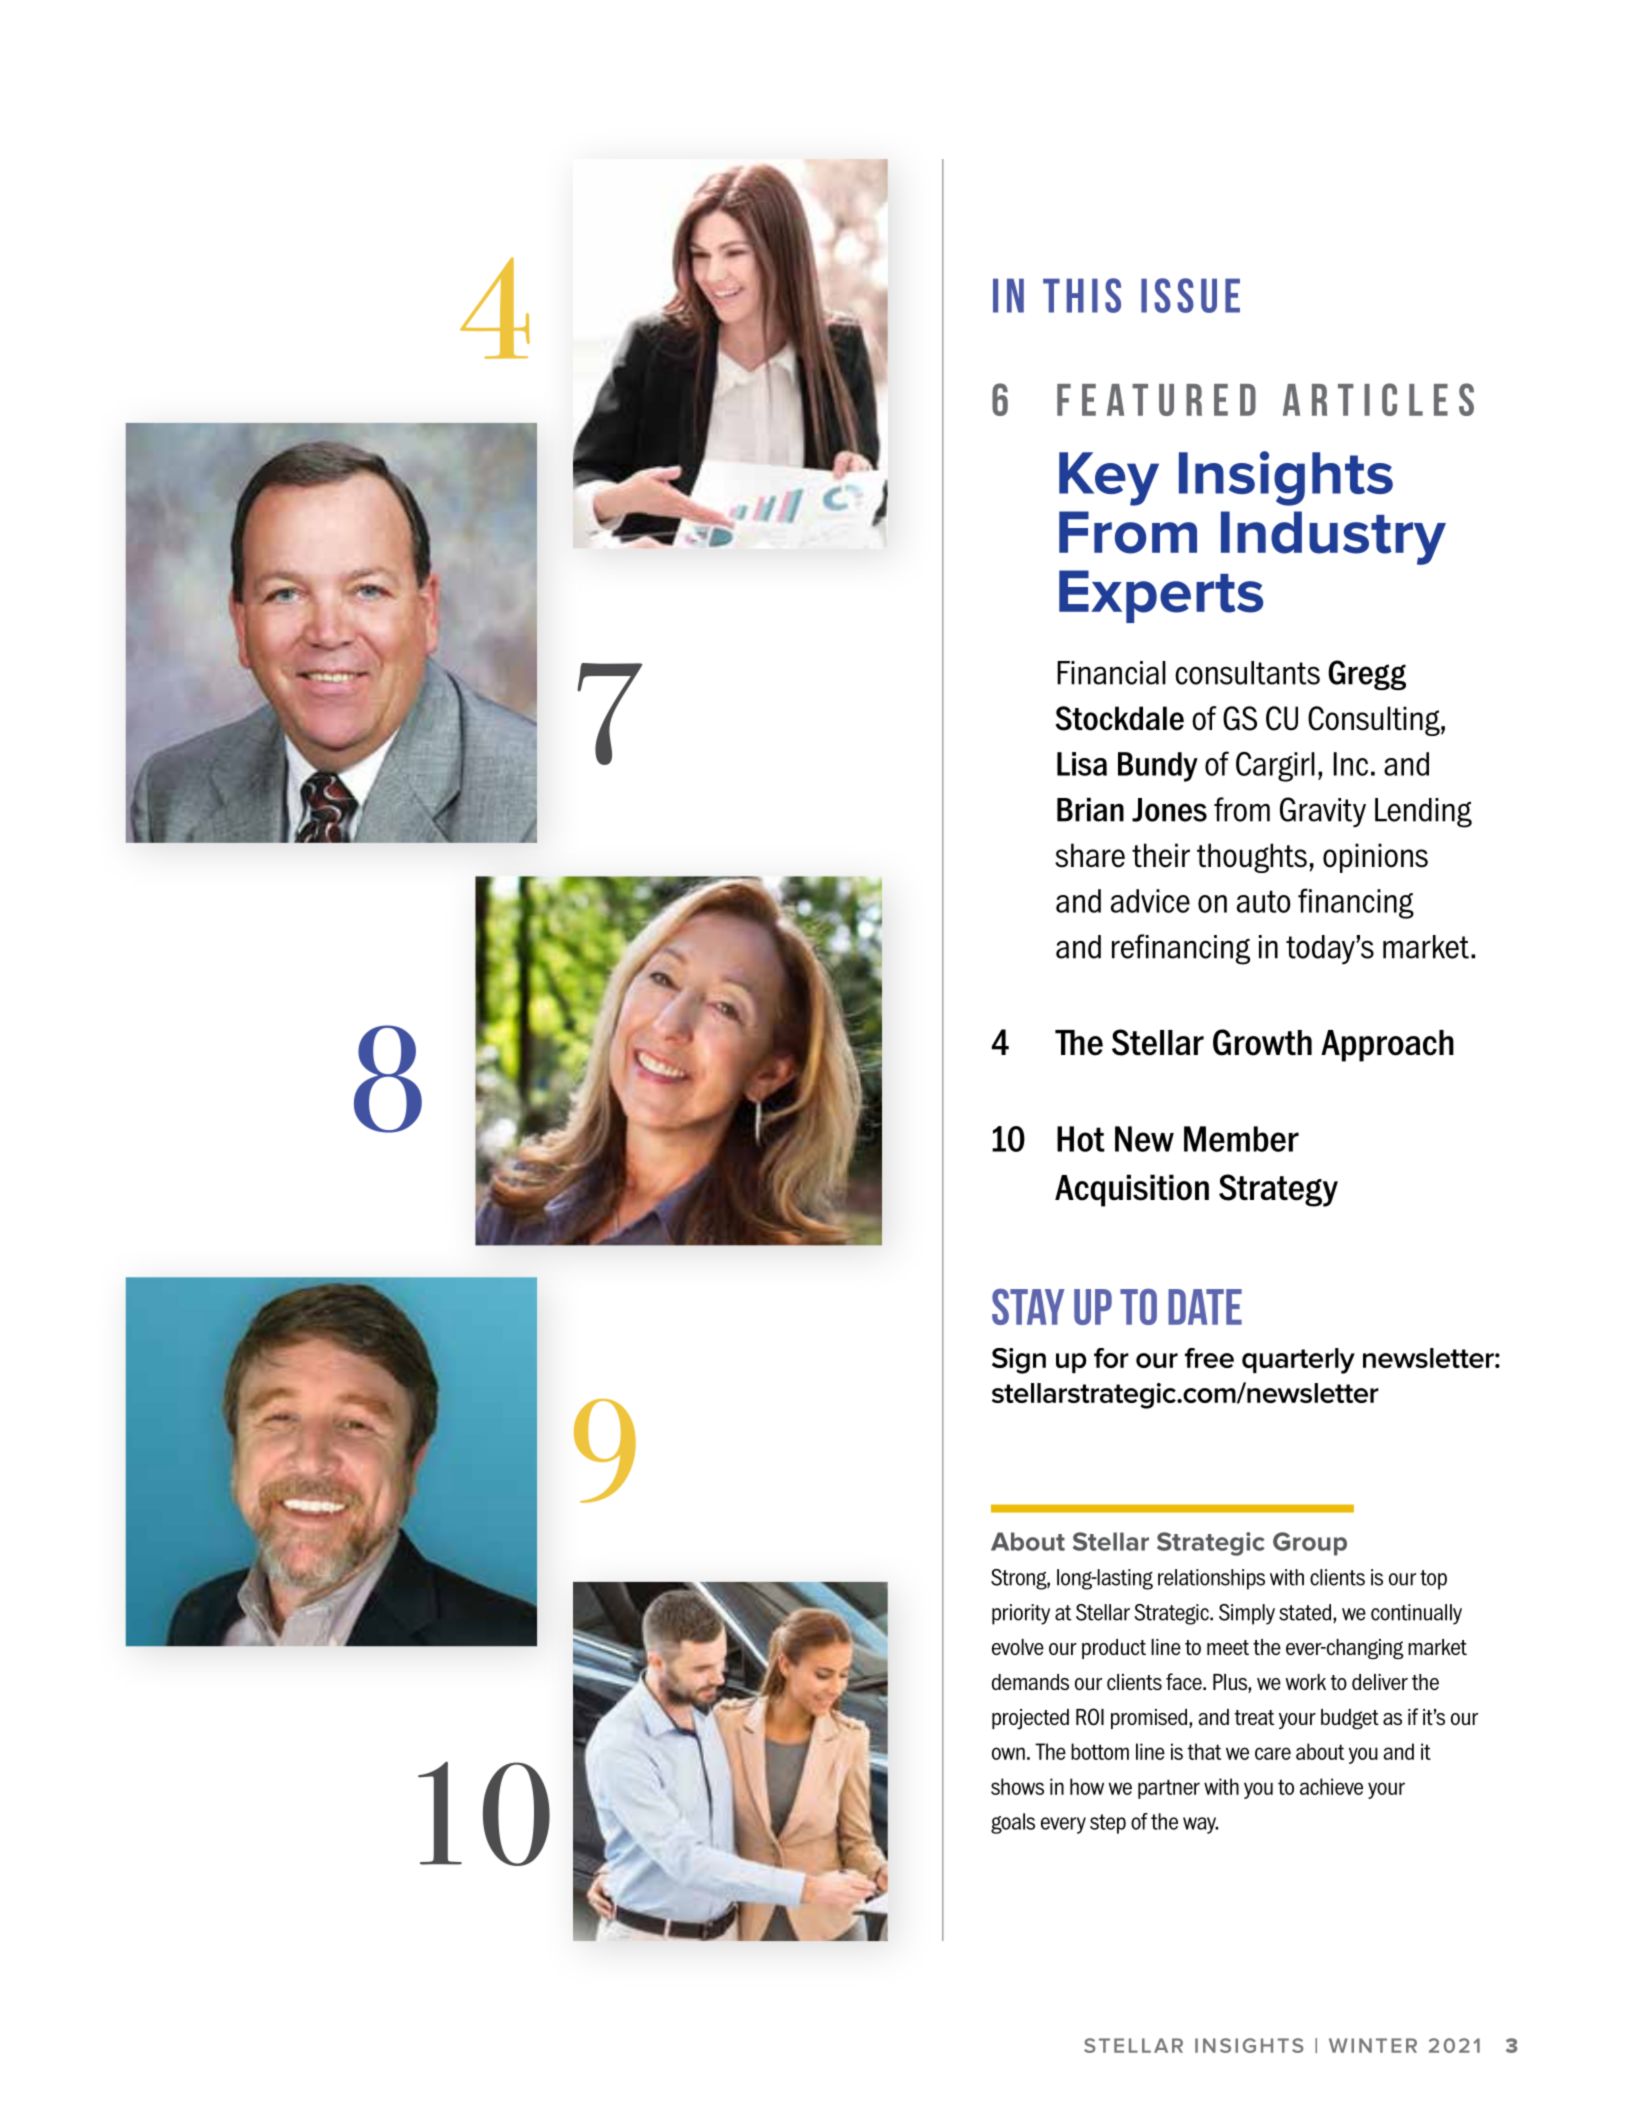 This screenshot has width=1644, height=2127. Describe the element at coordinates (1204, 1751) in the screenshot. I see `that` at that location.
